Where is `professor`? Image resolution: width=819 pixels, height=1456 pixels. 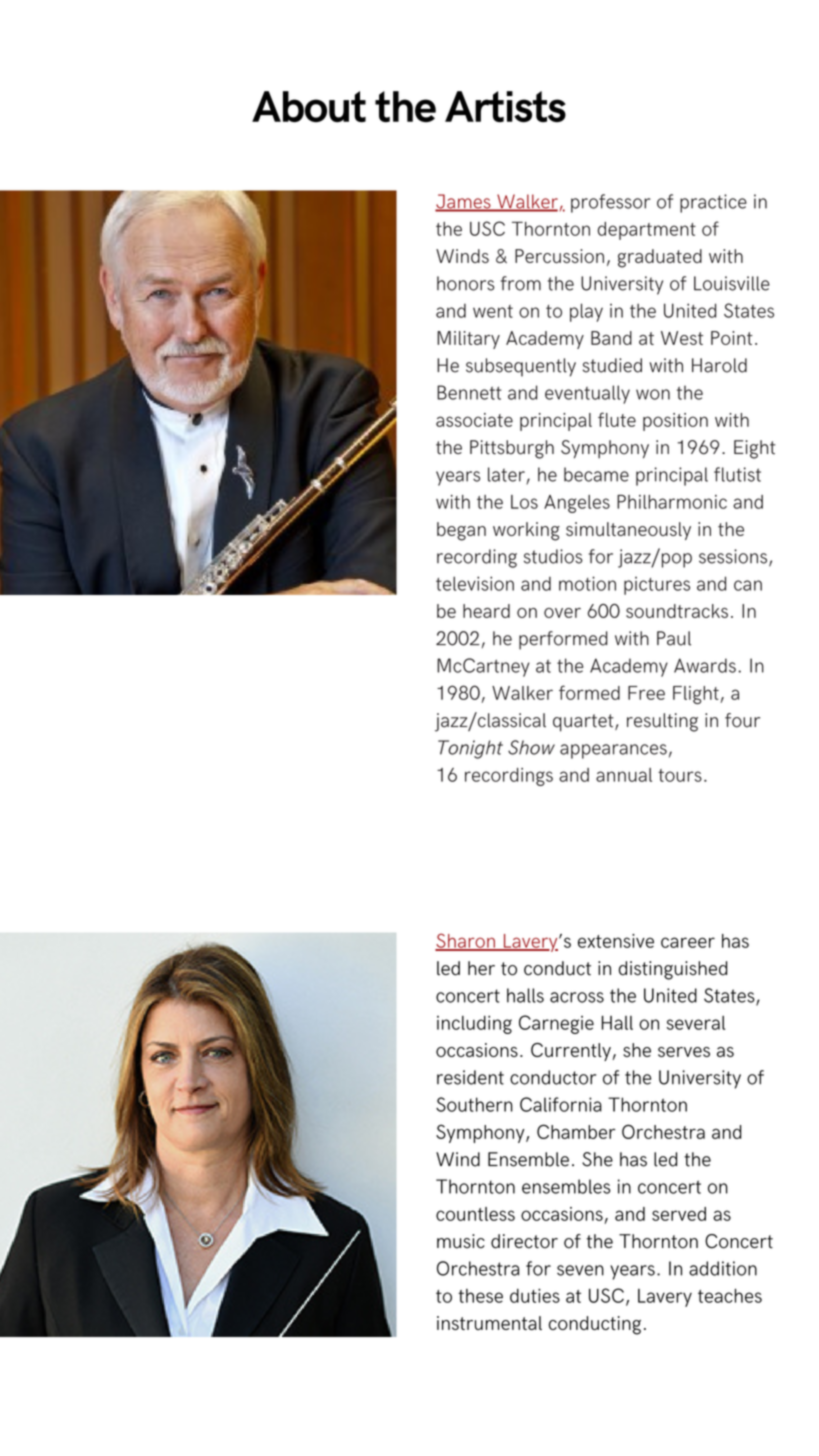
professor is located at coordinates (610, 203).
